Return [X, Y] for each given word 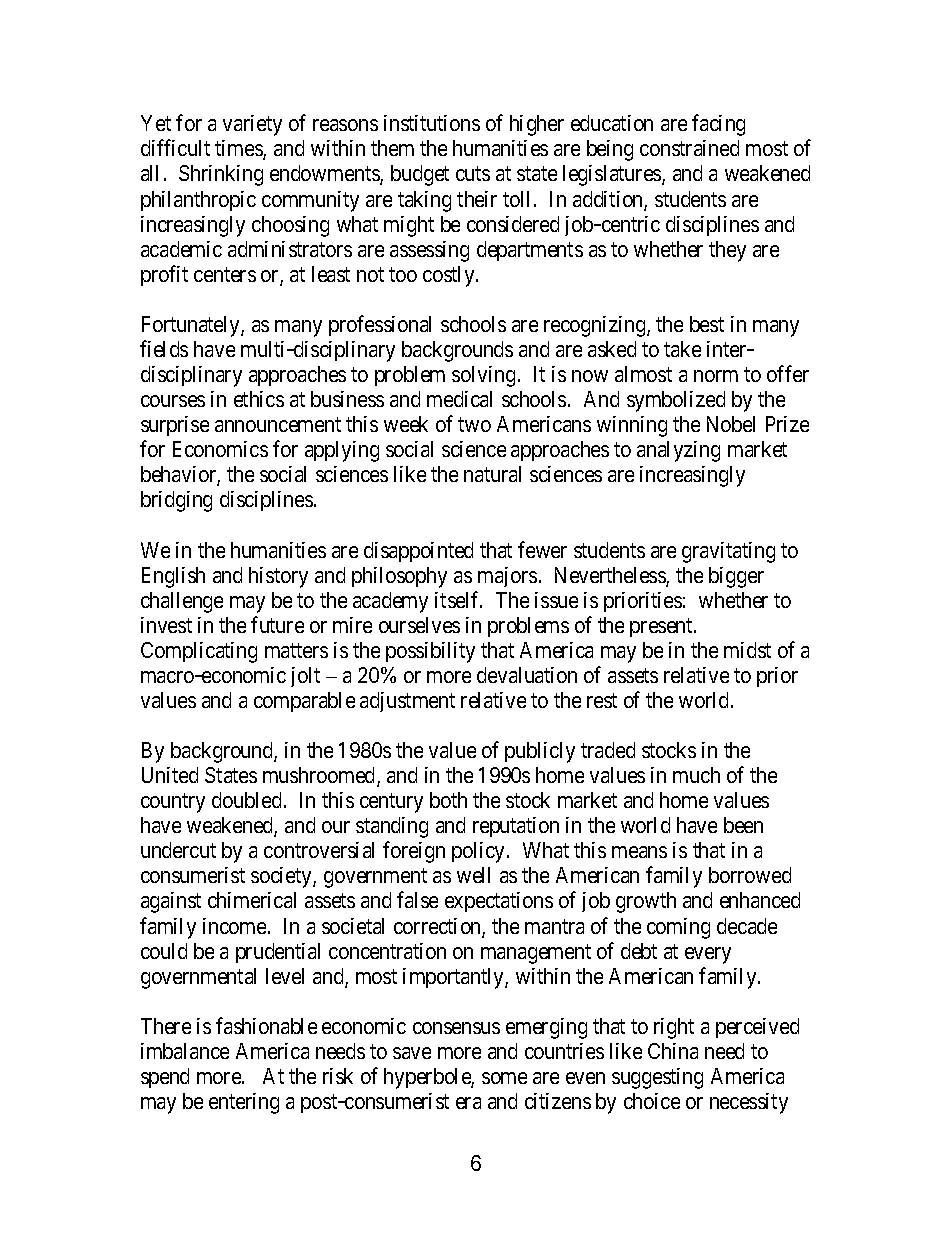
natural [492, 474]
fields [164, 348]
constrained [689, 148]
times [239, 150]
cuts [473, 174]
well [473, 875]
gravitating [728, 552]
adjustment [407, 702]
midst [747, 650]
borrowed [750, 875]
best [707, 324]
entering [244, 1103]
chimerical [252, 900]
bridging [176, 501]
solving [483, 376]
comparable [304, 702]
